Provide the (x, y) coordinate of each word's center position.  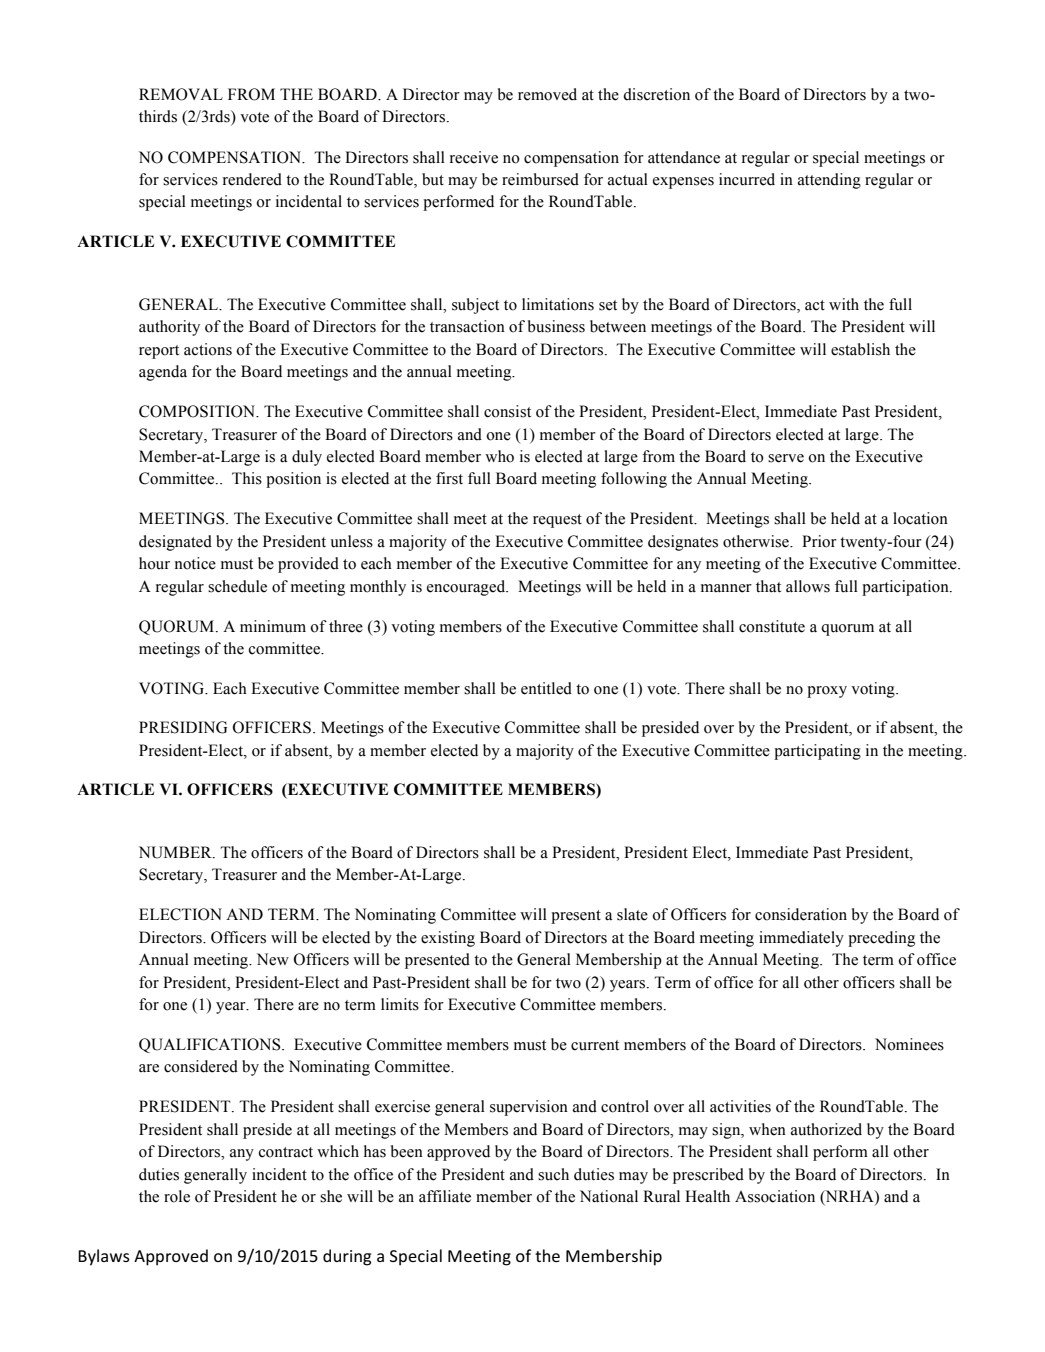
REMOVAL (181, 94)
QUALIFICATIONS (211, 1045)
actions (208, 349)
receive (474, 157)
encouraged (467, 588)
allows (808, 586)
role (177, 1196)
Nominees (909, 1044)
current (595, 1045)
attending (829, 181)
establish (860, 349)
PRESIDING (183, 727)
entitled (546, 688)
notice (195, 563)
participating (817, 752)
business (556, 326)
